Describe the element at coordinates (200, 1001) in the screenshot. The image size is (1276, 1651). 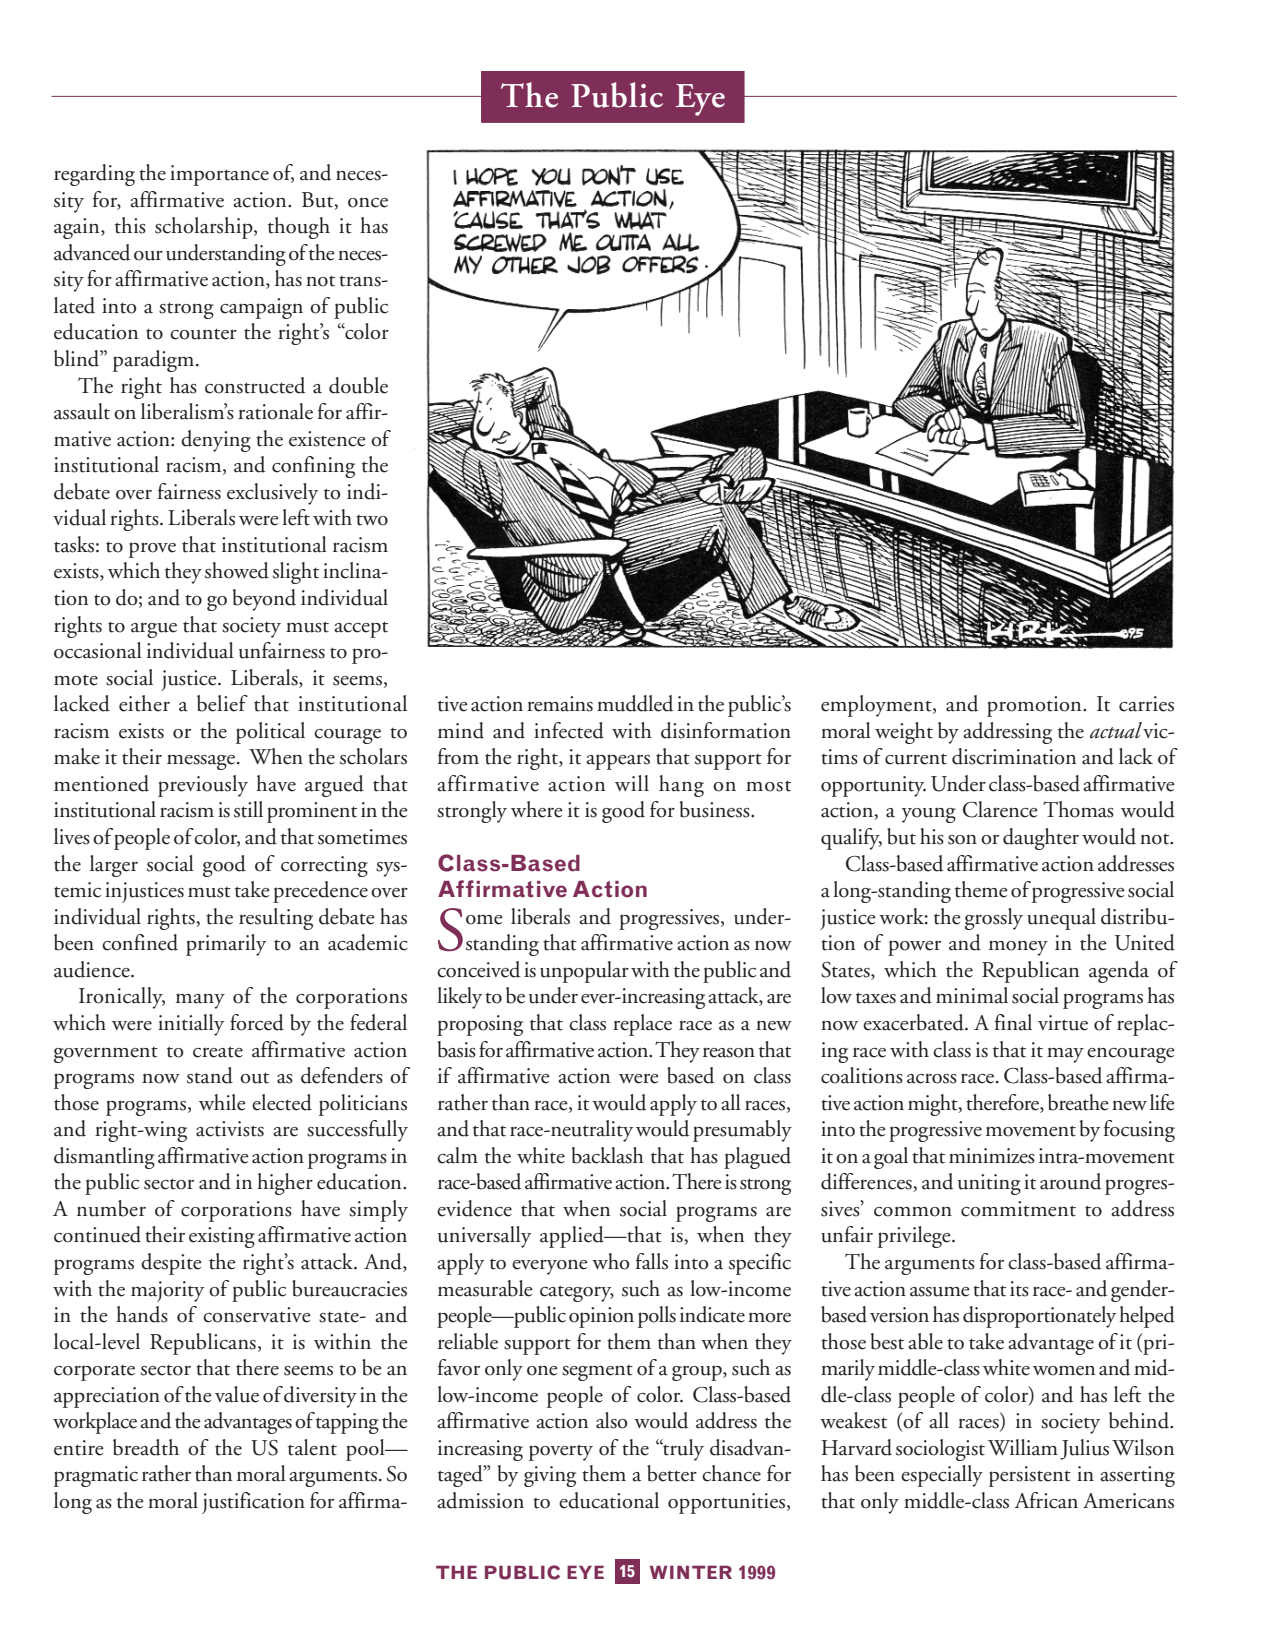
I see `many` at that location.
